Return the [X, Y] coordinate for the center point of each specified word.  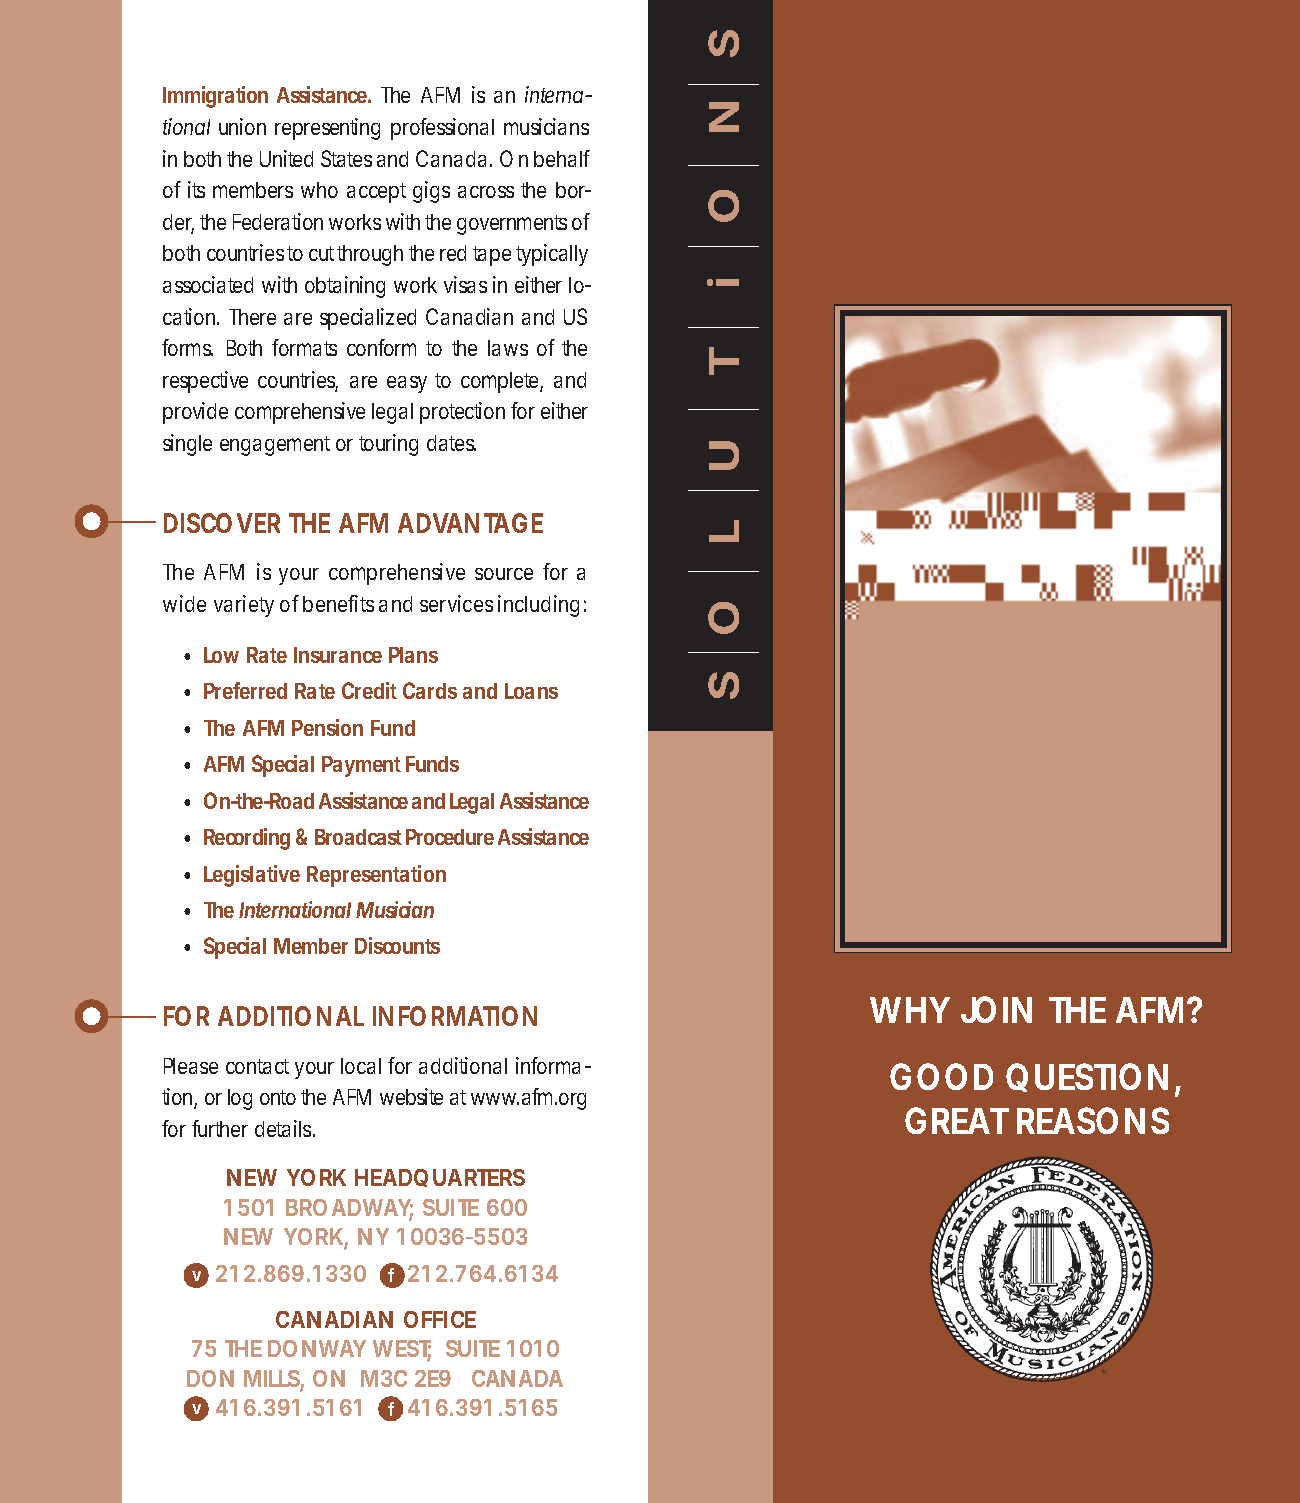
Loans [531, 691]
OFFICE [440, 1319]
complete [502, 382]
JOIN [996, 1009]
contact [257, 1066]
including [538, 606]
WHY [910, 1010]
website [411, 1096]
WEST [402, 1350]
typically [552, 255]
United [286, 158]
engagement [275, 446]
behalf [562, 158]
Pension [327, 727]
